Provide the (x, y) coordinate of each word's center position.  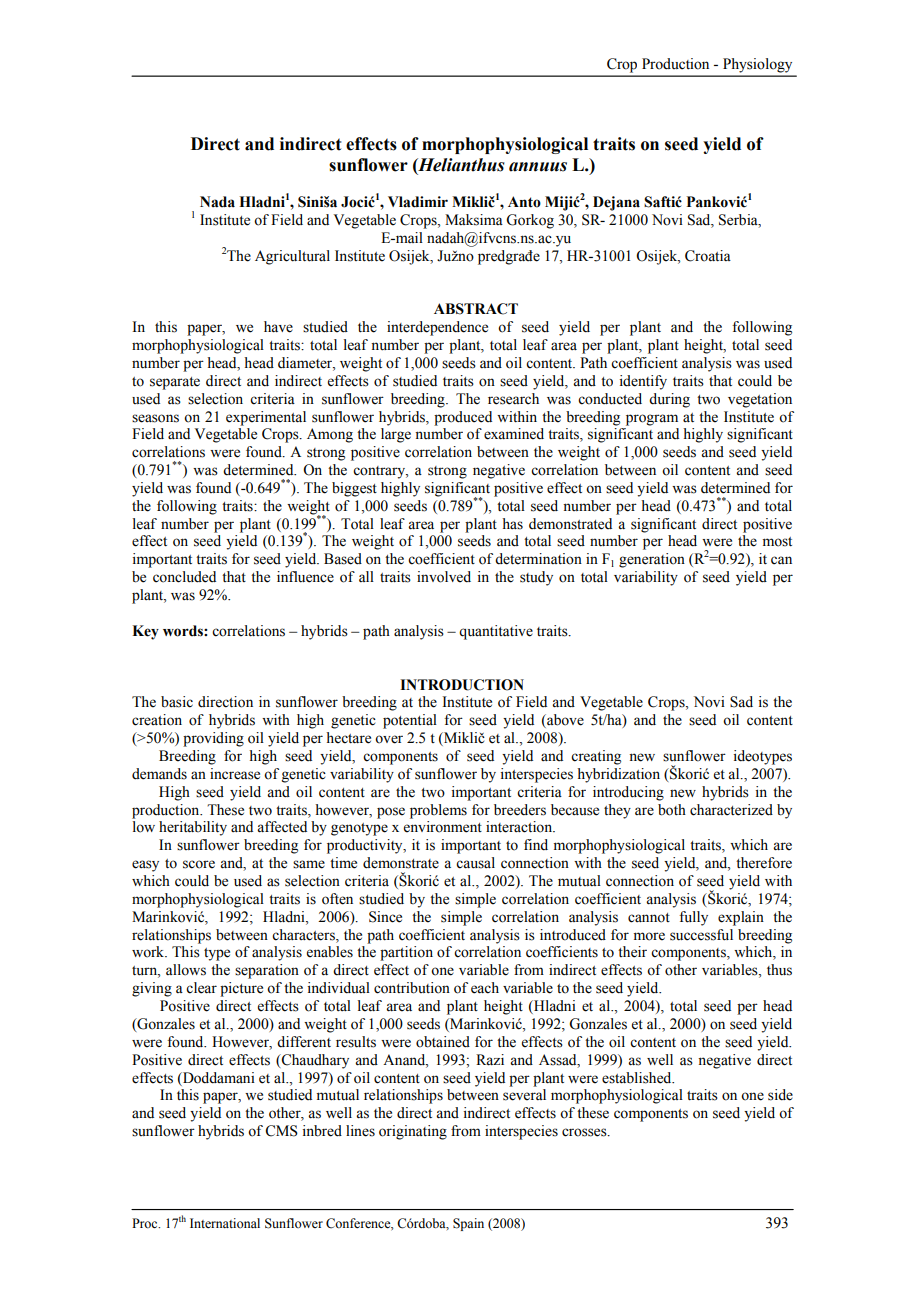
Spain (468, 1224)
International (225, 1223)
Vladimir (418, 202)
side (780, 1095)
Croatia (708, 256)
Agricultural (292, 257)
